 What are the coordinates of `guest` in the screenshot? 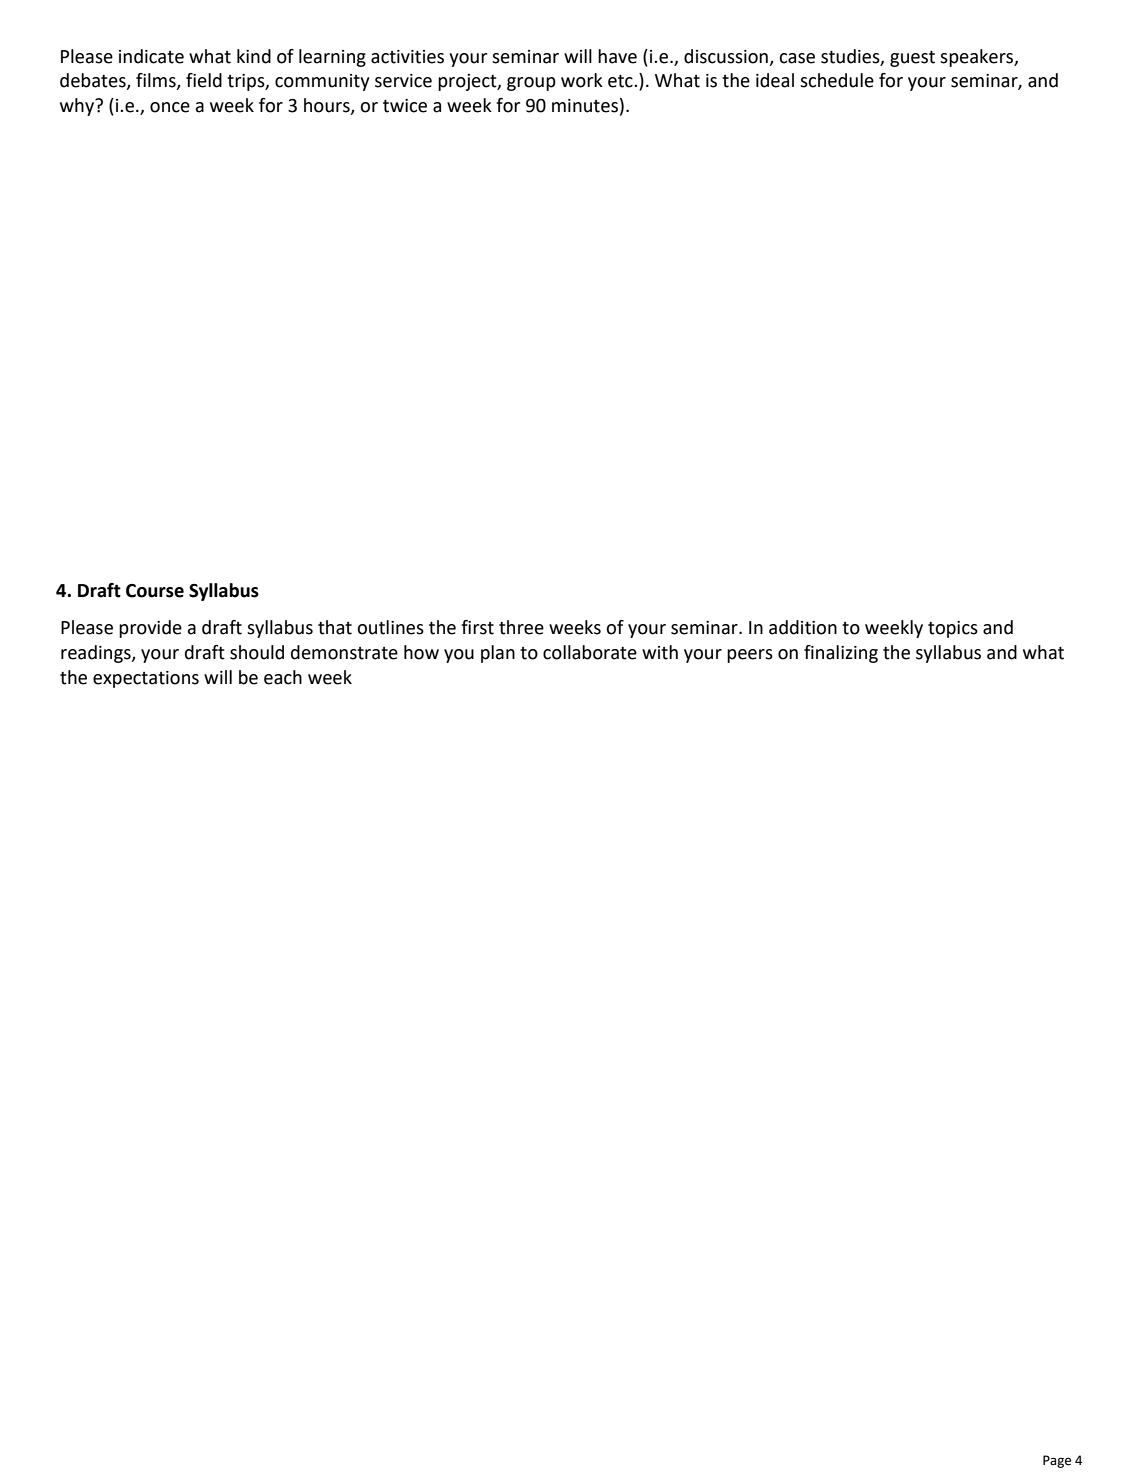 It's located at (912, 58).
